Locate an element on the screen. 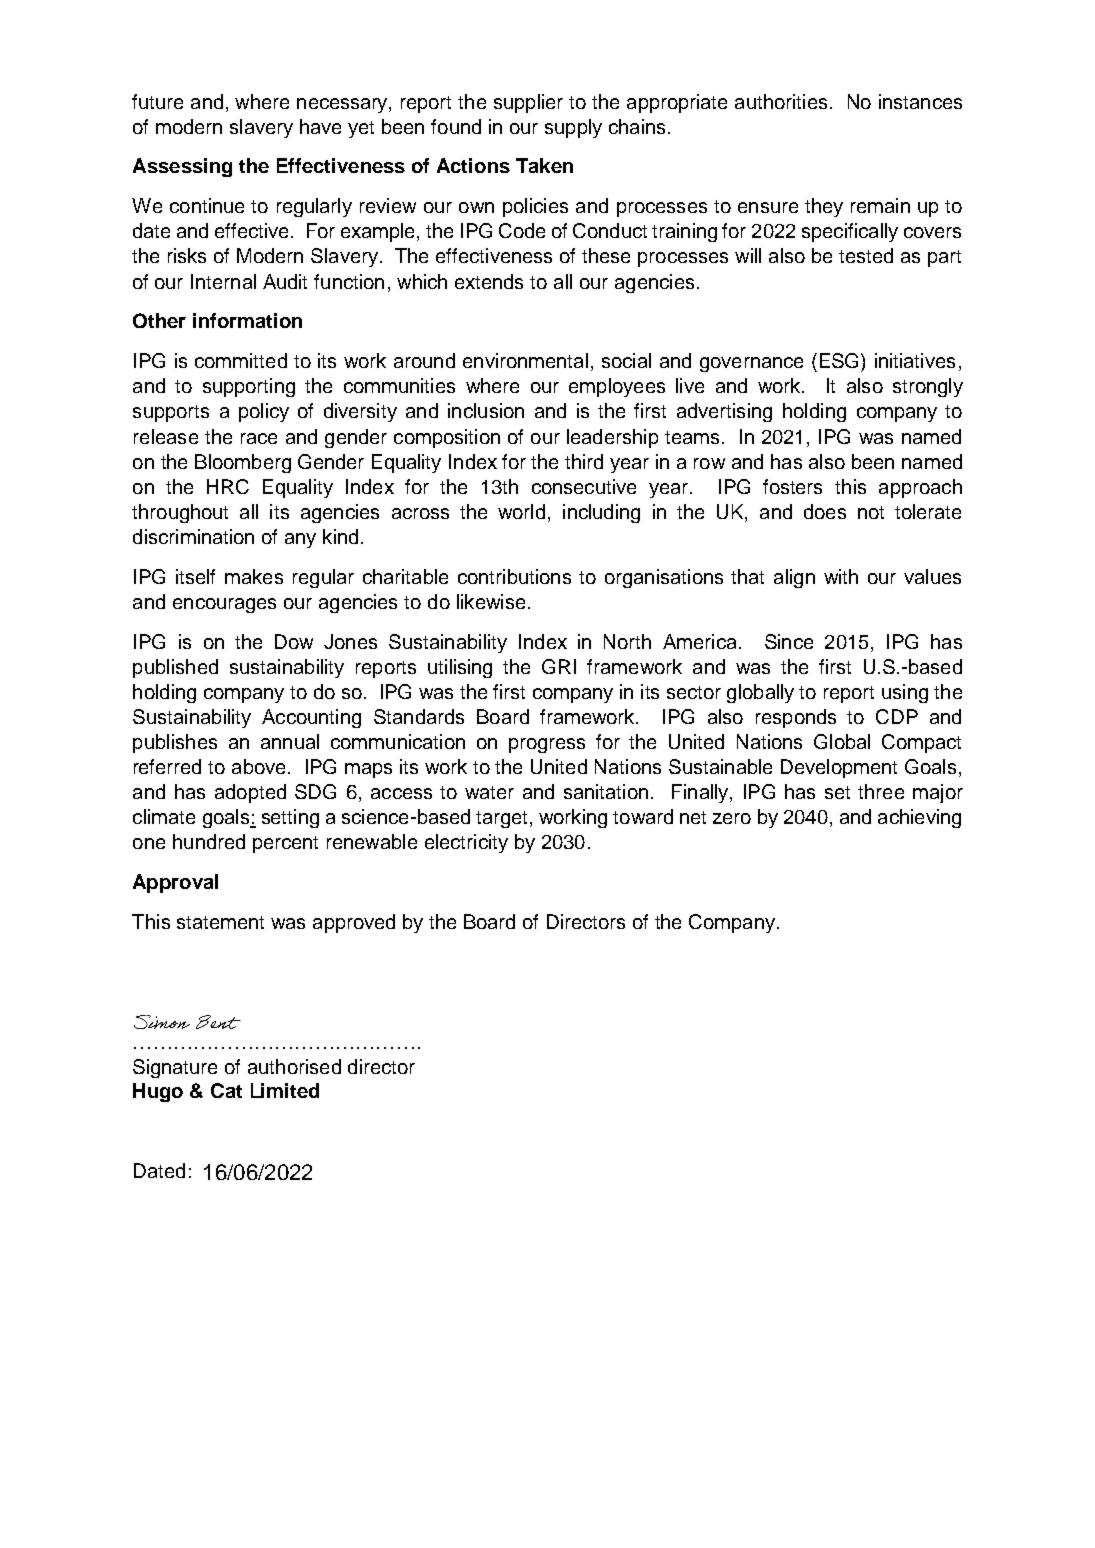  Accounting is located at coordinates (311, 718).
